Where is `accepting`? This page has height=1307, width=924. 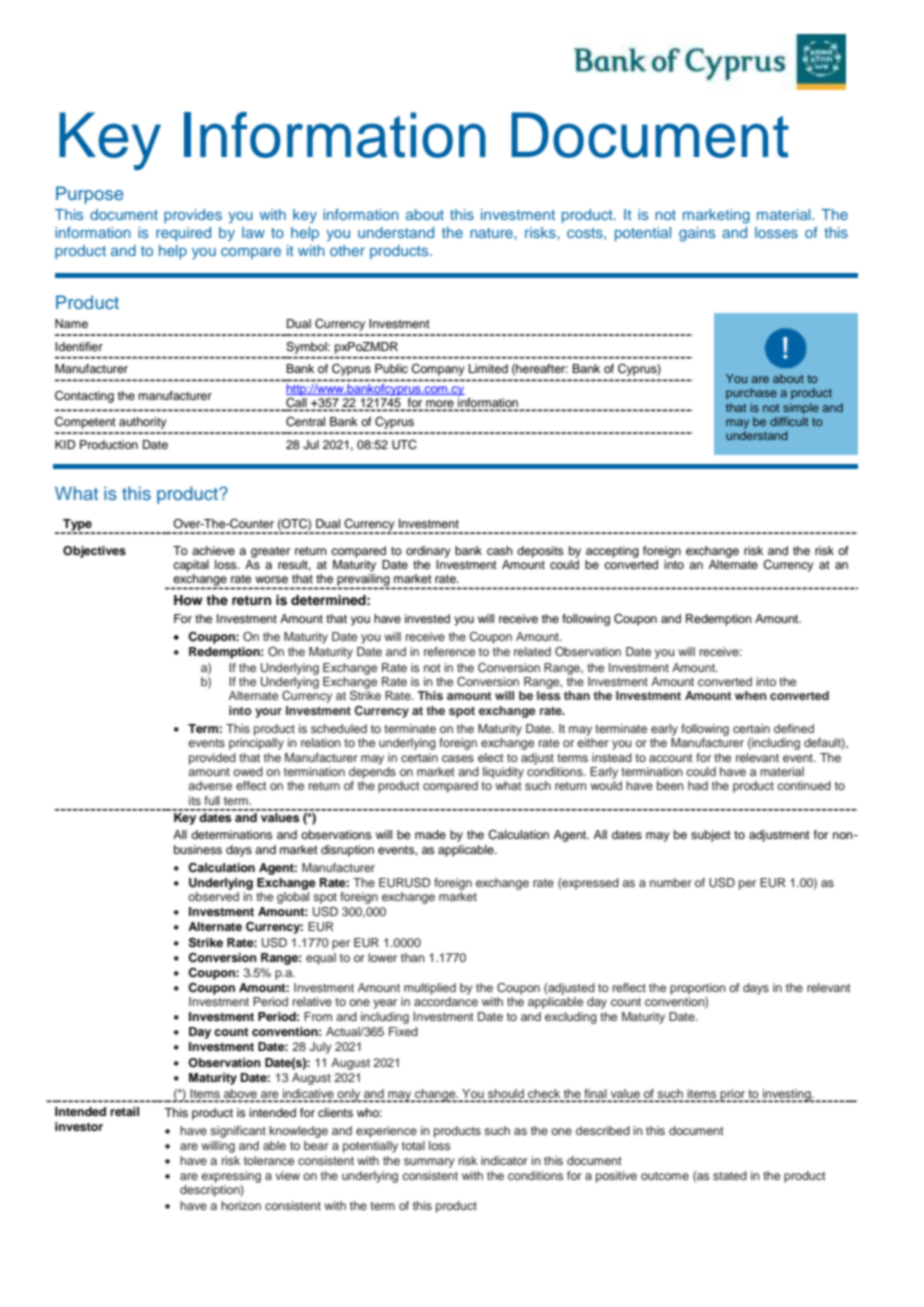
accepting is located at coordinates (612, 552).
